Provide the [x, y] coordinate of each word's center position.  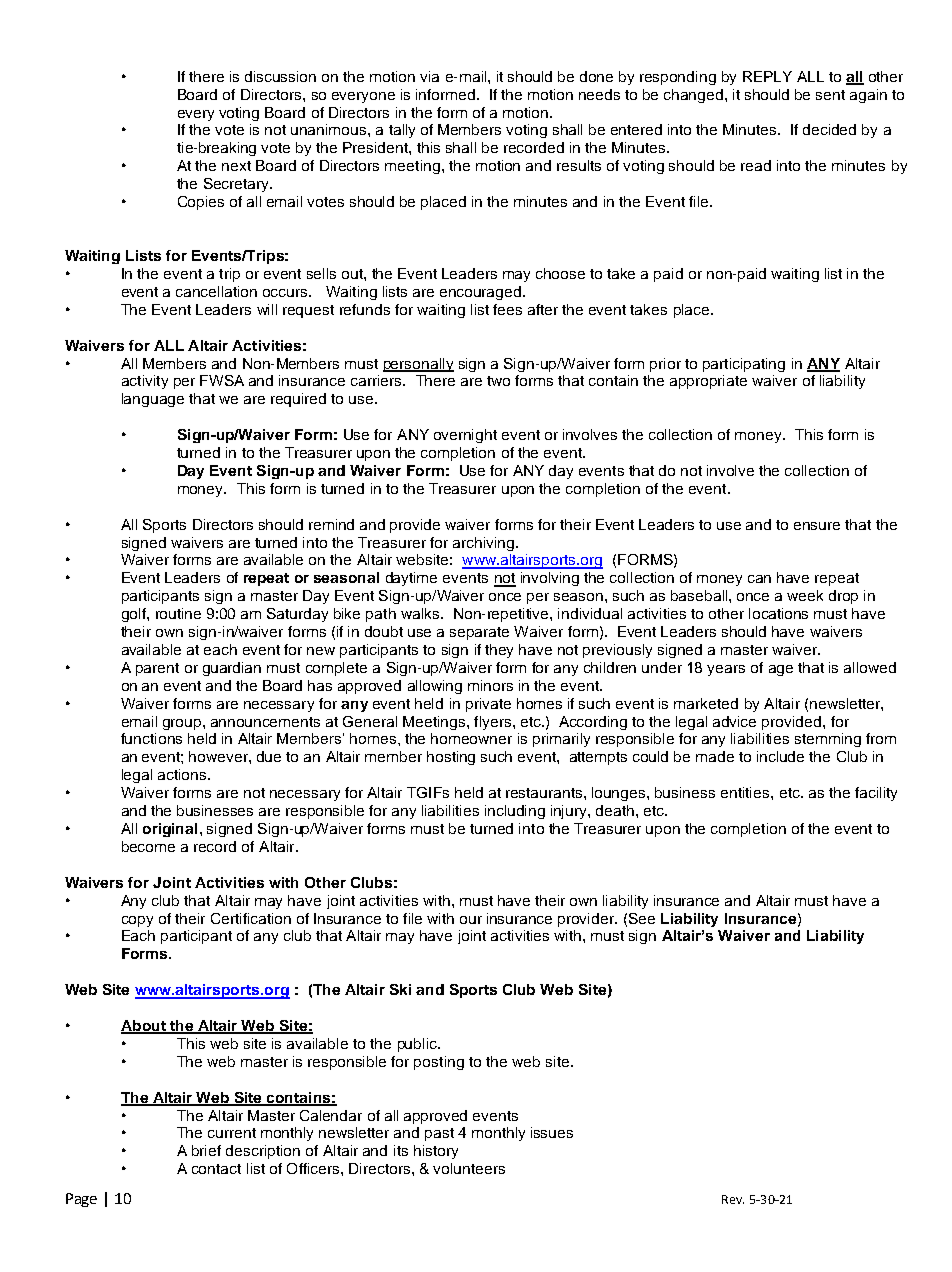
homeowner [471, 738]
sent [830, 95]
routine [178, 613]
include [780, 756]
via [429, 76]
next [236, 166]
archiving [483, 544]
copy [137, 921]
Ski [400, 989]
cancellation [216, 291]
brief [206, 1150]
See [642, 918]
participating [744, 365]
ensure [817, 526]
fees [507, 309]
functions [151, 738]
